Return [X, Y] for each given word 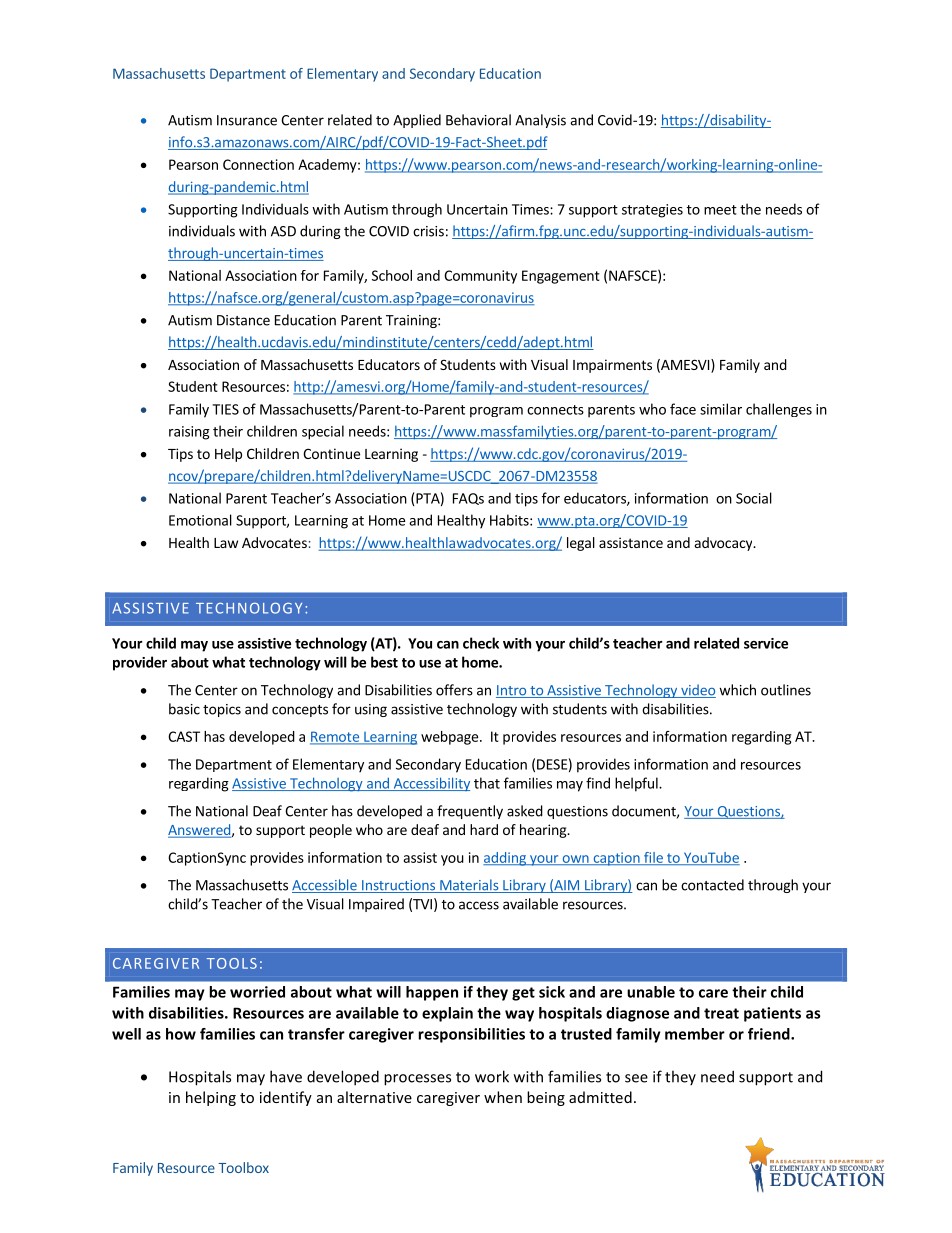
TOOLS [232, 963]
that [487, 783]
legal [581, 544]
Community [480, 277]
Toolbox [243, 1167]
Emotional [200, 520]
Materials [469, 886]
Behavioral [478, 120]
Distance [243, 320]
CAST [184, 736]
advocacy [725, 544]
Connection [258, 164]
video [697, 691]
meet [720, 210]
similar [721, 409]
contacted [712, 885]
